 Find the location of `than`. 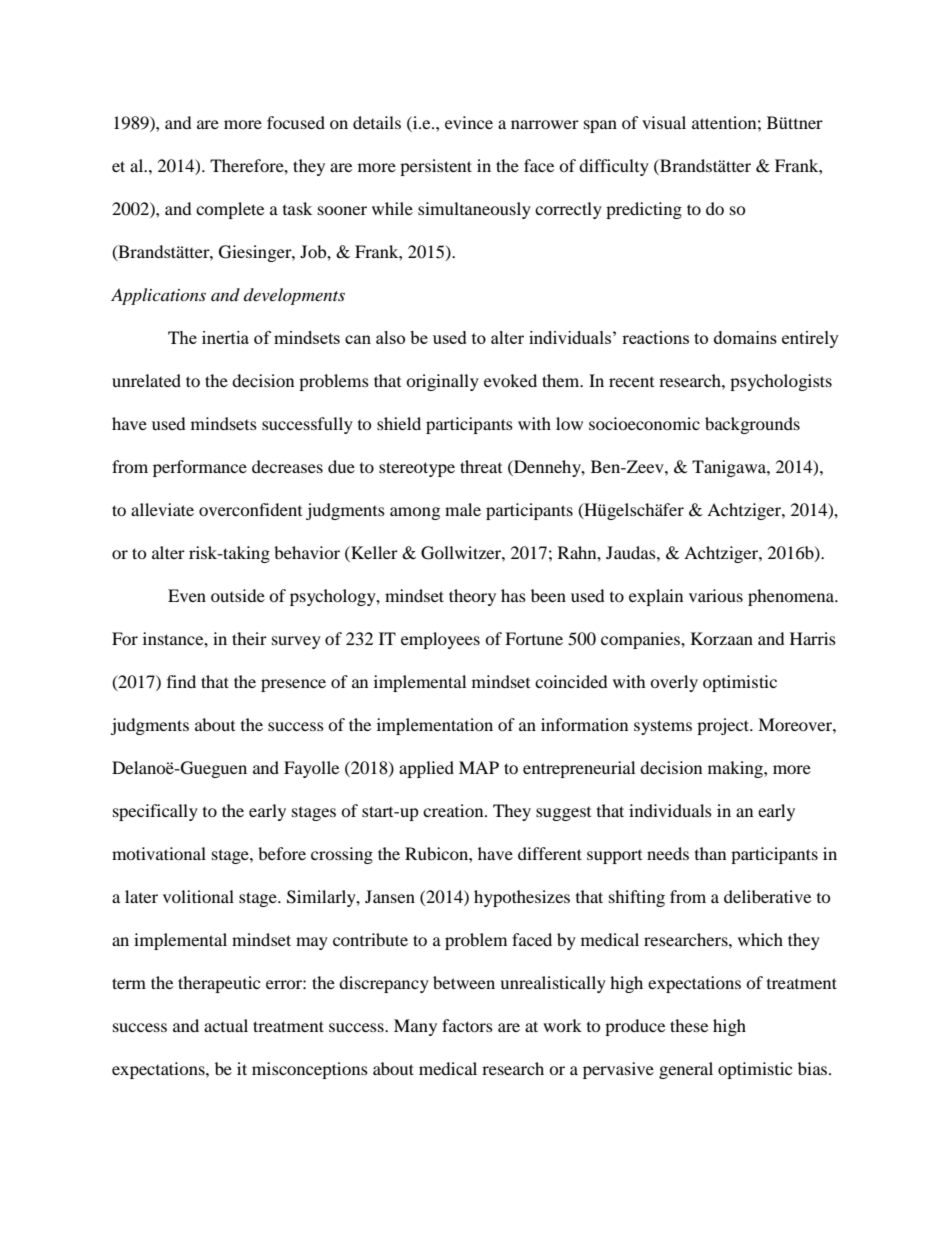

than is located at coordinates (710, 853).
